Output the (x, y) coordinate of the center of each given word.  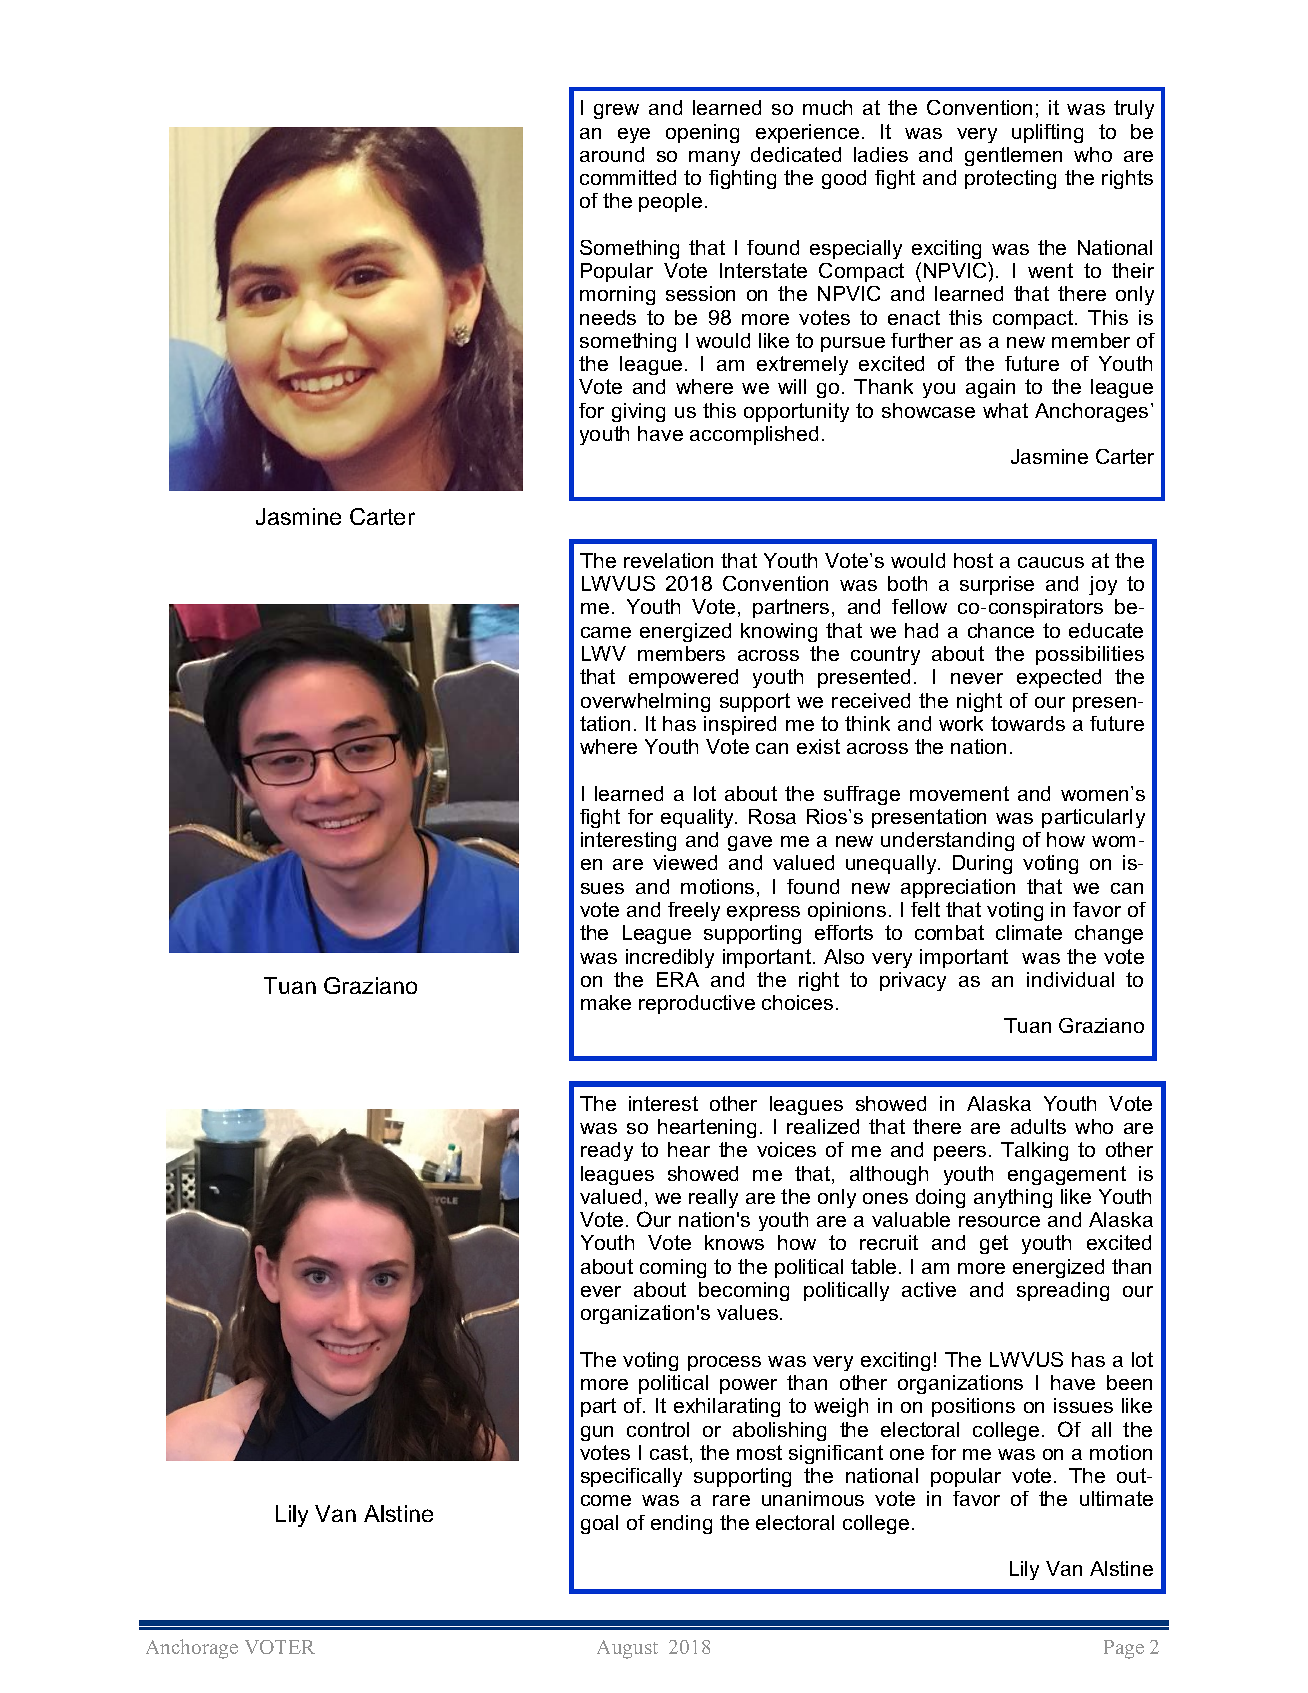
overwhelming (645, 702)
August (627, 1649)
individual (1070, 979)
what (1005, 410)
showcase (928, 410)
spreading (1063, 1291)
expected (1059, 678)
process (724, 1363)
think (867, 723)
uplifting (1047, 133)
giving (638, 412)
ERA (678, 979)
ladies (881, 154)
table (873, 1266)
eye (634, 135)
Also (844, 956)
